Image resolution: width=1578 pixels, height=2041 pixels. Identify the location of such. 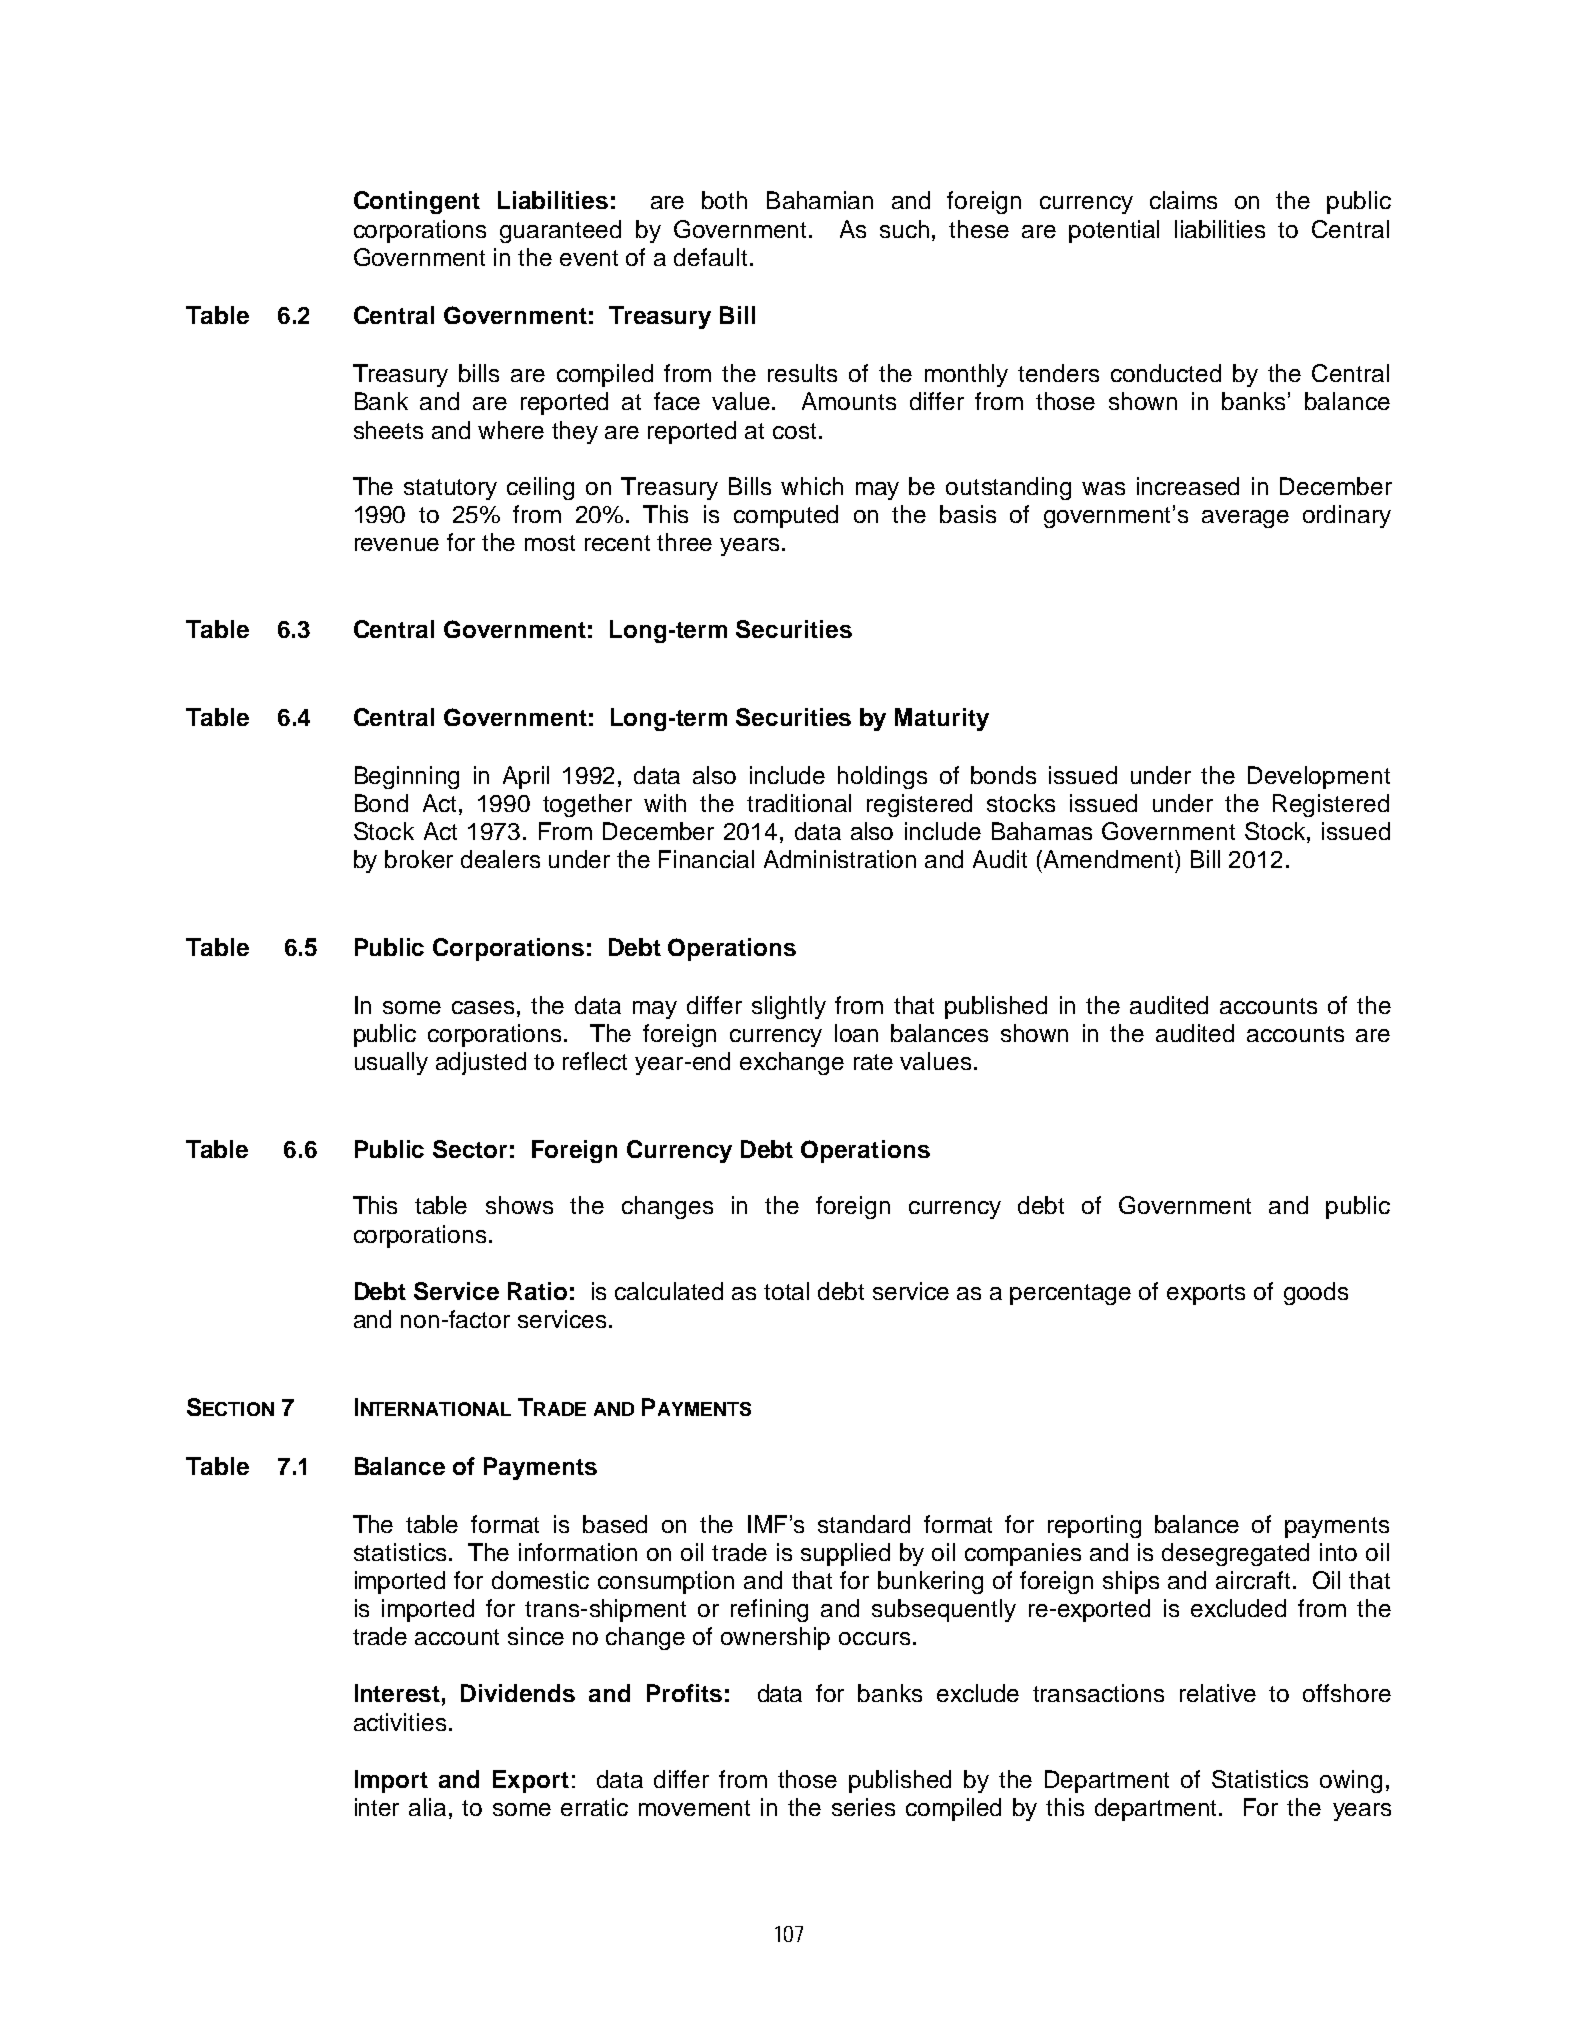
(904, 229).
